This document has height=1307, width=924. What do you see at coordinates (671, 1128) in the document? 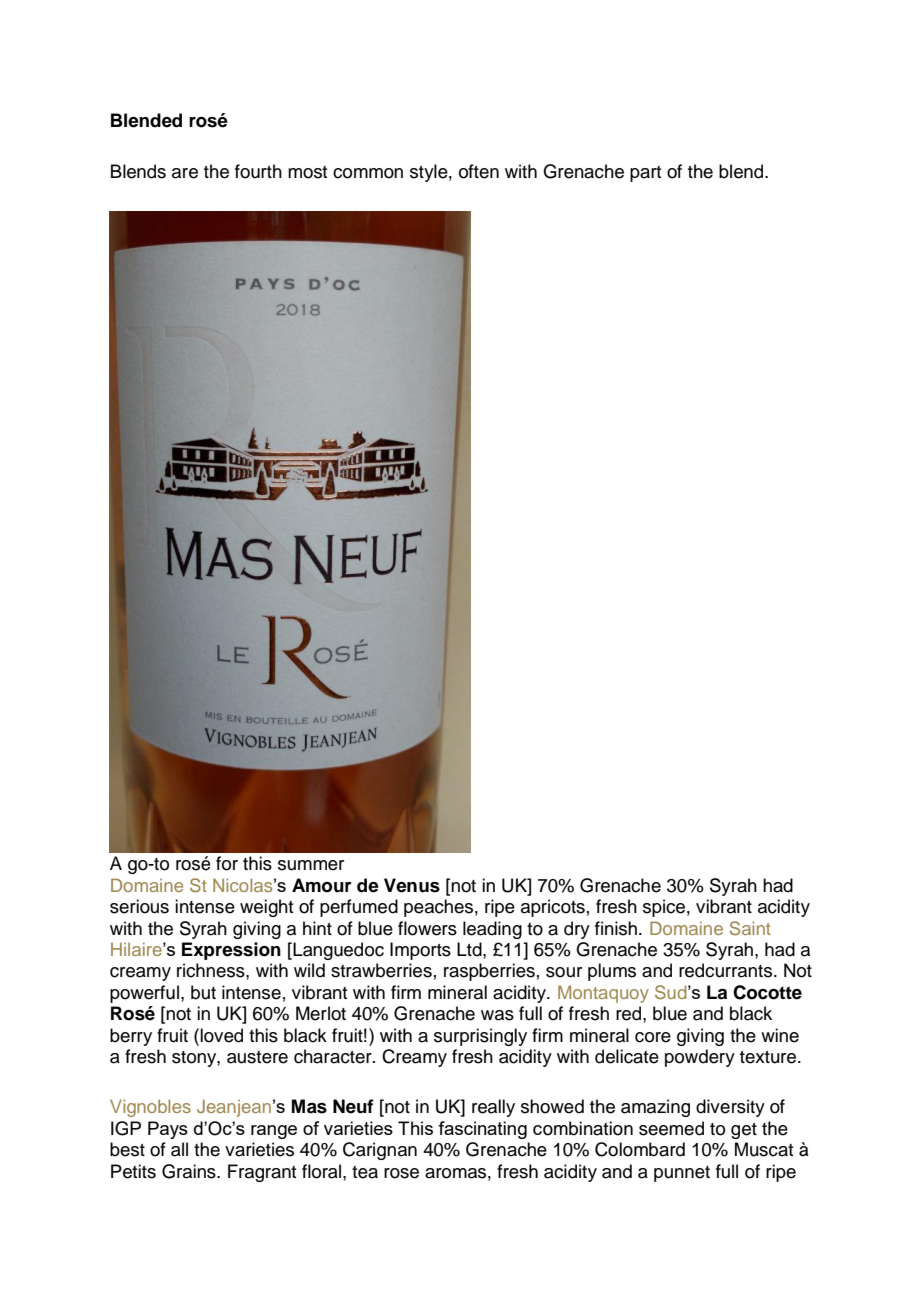
I see `seemed` at bounding box center [671, 1128].
